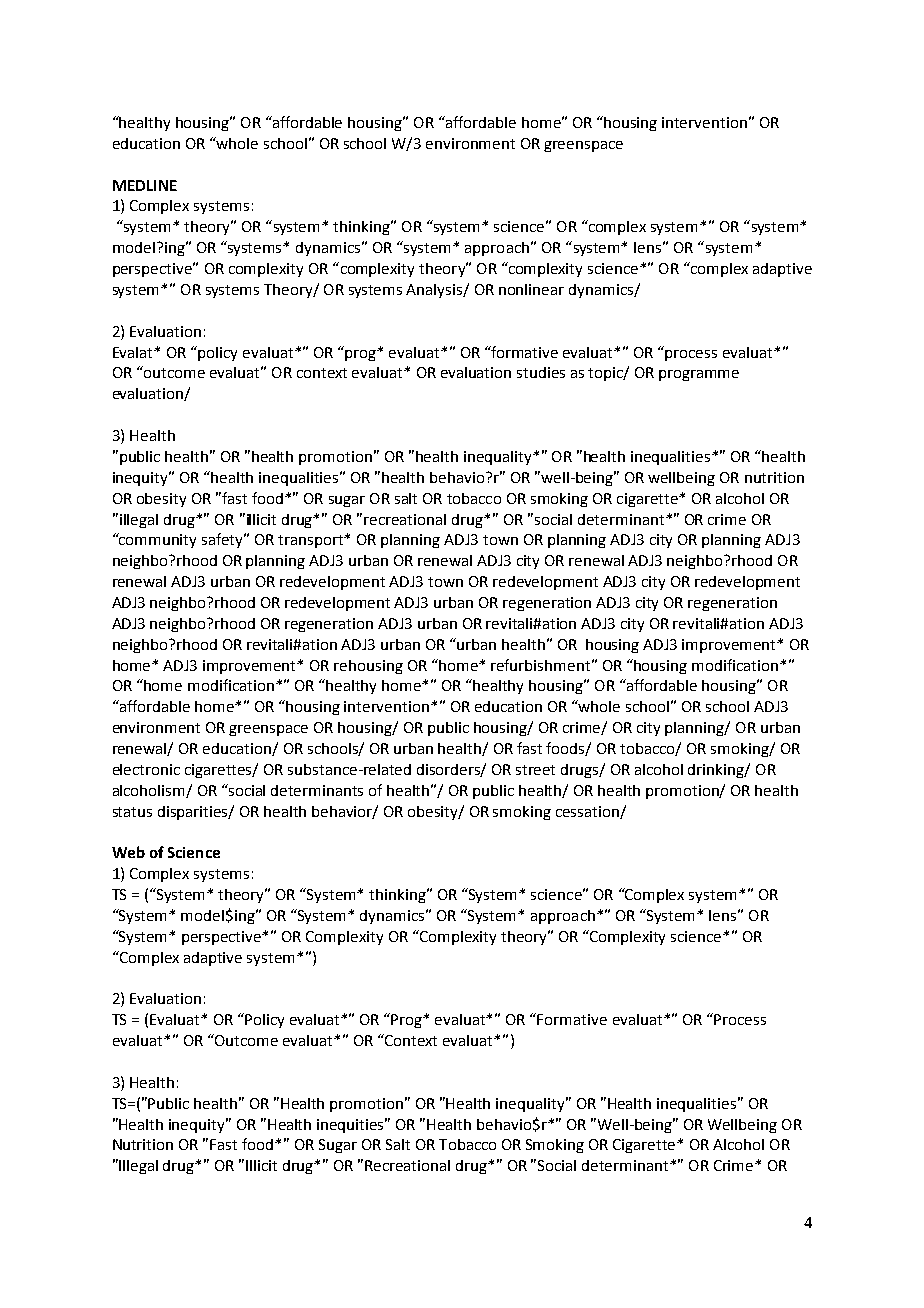 This screenshot has width=924, height=1308. Describe the element at coordinates (128, 852) in the screenshot. I see `Web` at that location.
